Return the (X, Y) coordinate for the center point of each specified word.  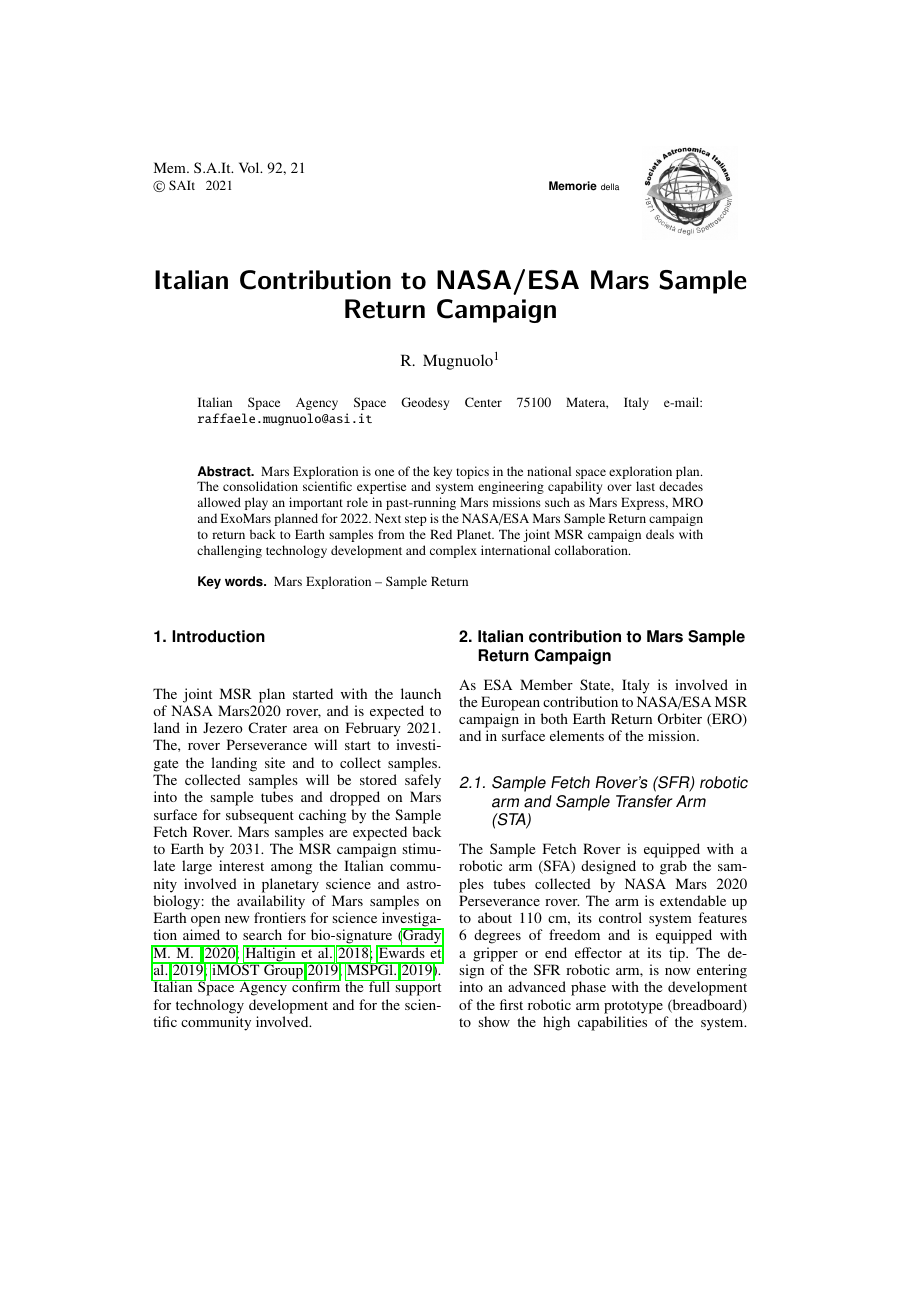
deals (660, 534)
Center (483, 402)
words (245, 581)
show (494, 1021)
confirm (315, 986)
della (610, 186)
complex (453, 551)
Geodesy (425, 403)
